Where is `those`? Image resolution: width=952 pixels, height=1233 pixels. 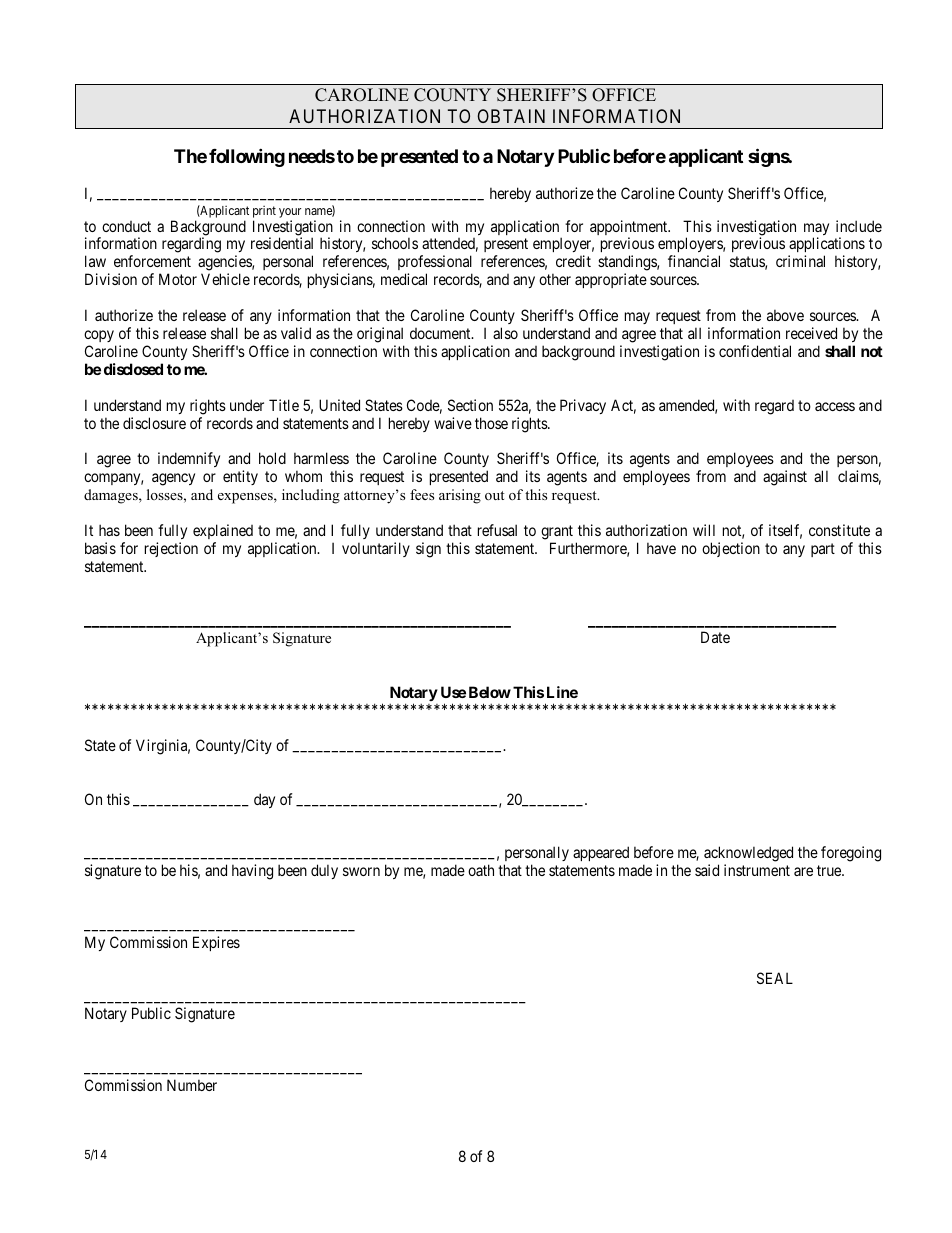 those is located at coordinates (491, 423).
